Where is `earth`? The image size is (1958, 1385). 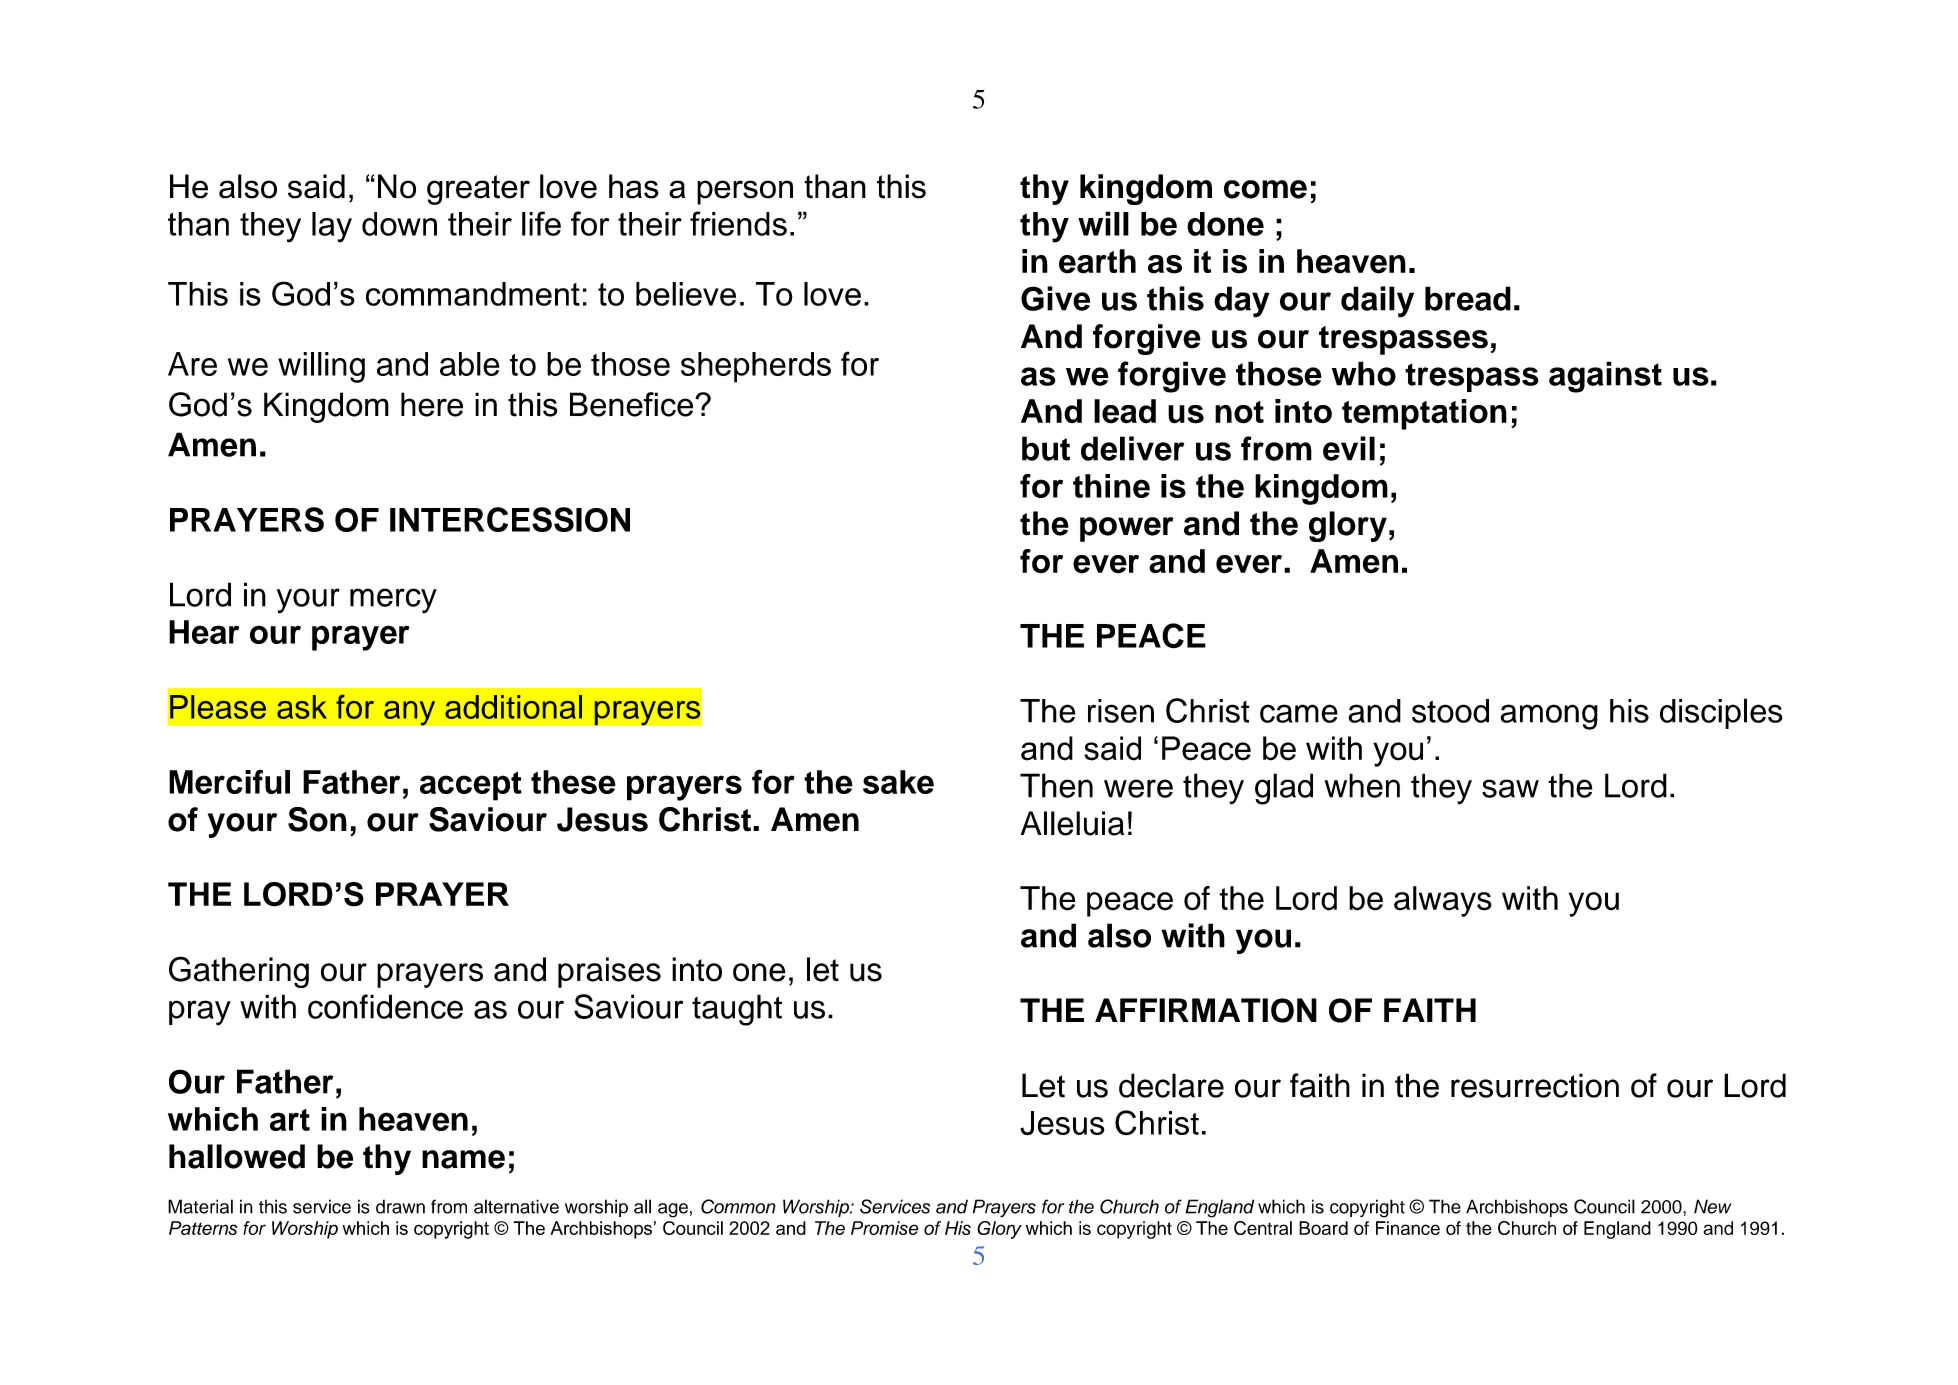
earth is located at coordinates (1097, 261).
